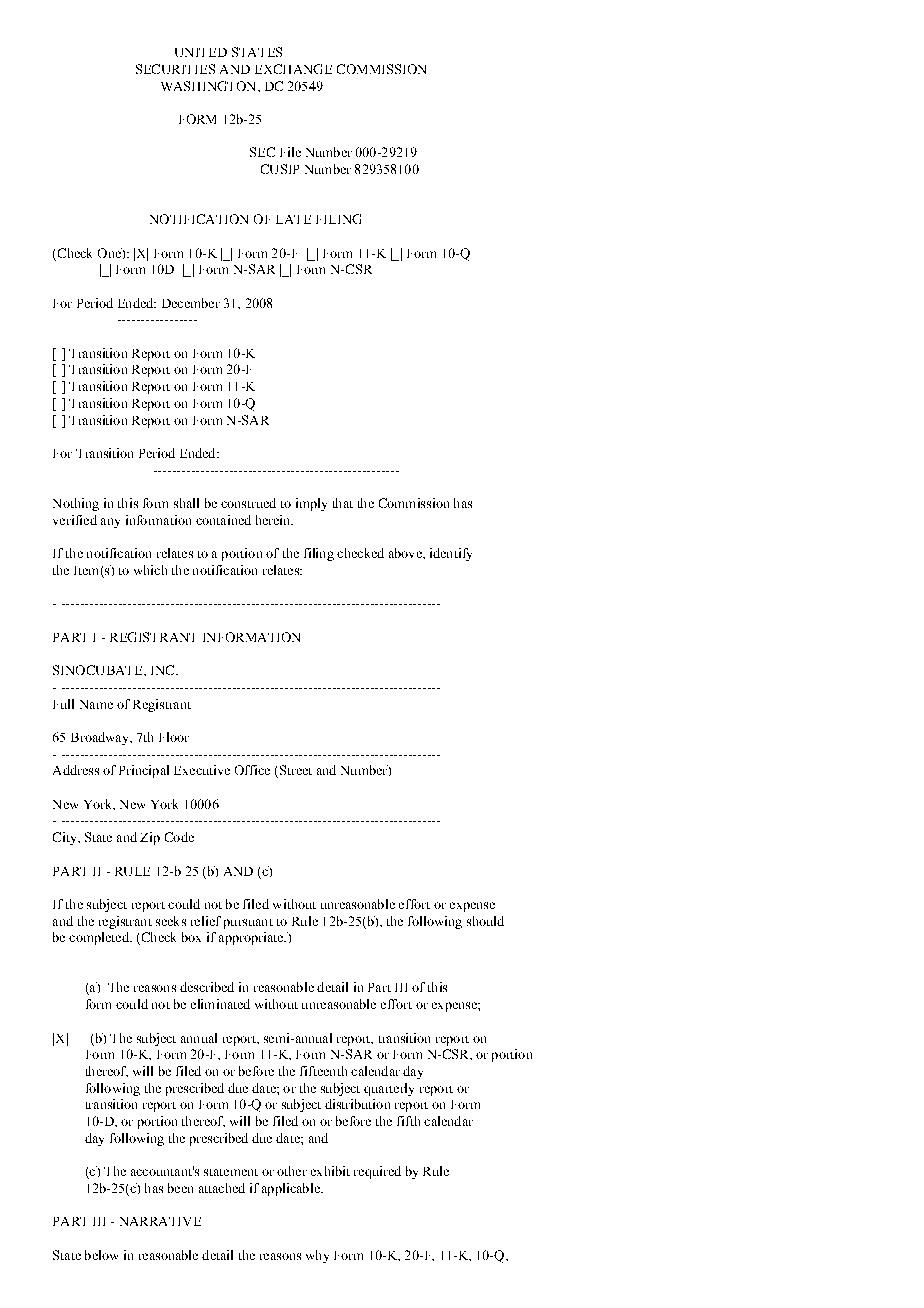  Describe the element at coordinates (292, 1189) in the screenshot. I see `applicable` at that location.
